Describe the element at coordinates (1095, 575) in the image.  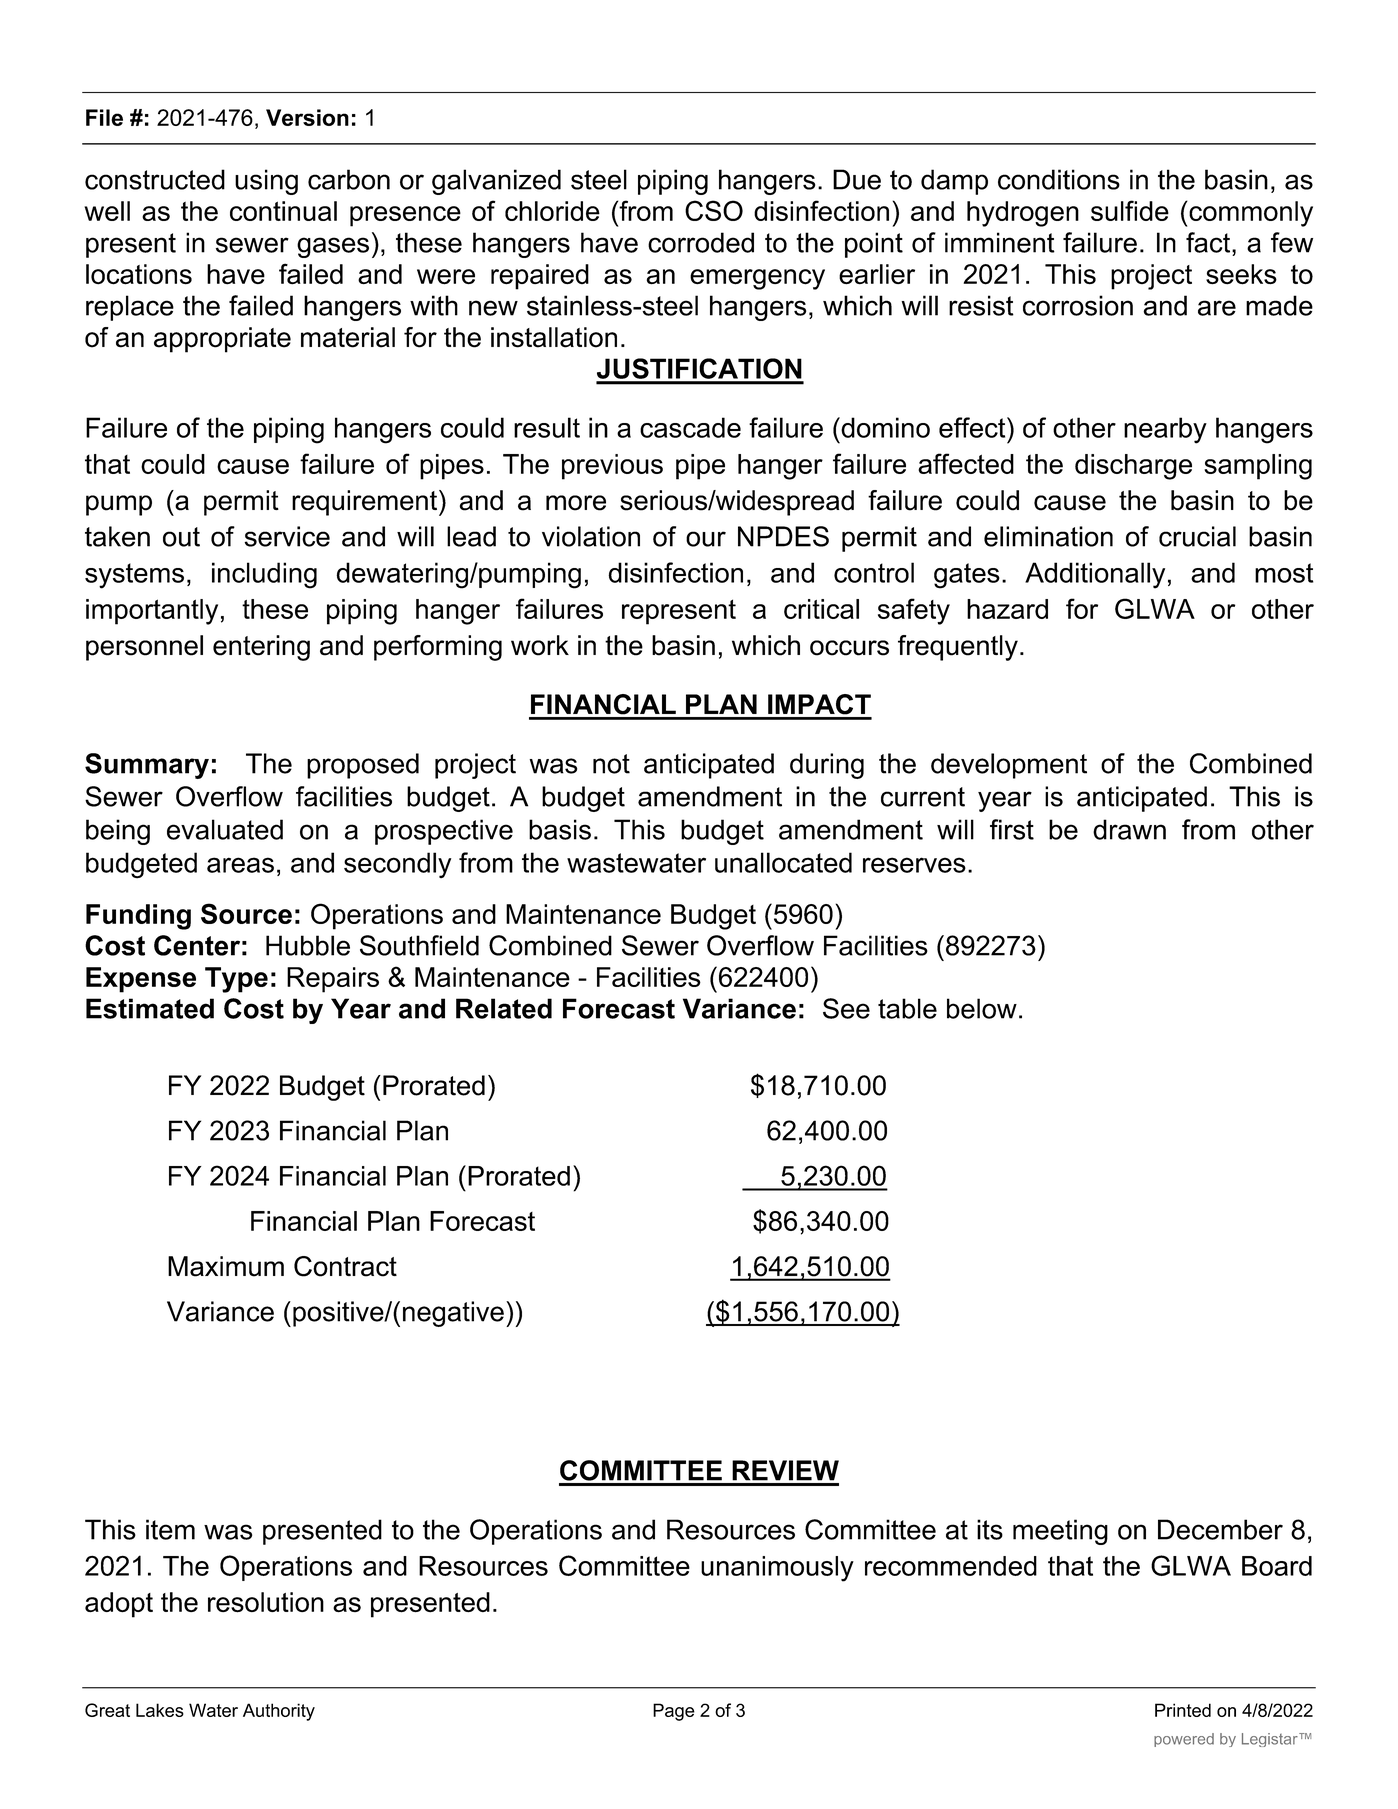
I see `Additionally` at that location.
